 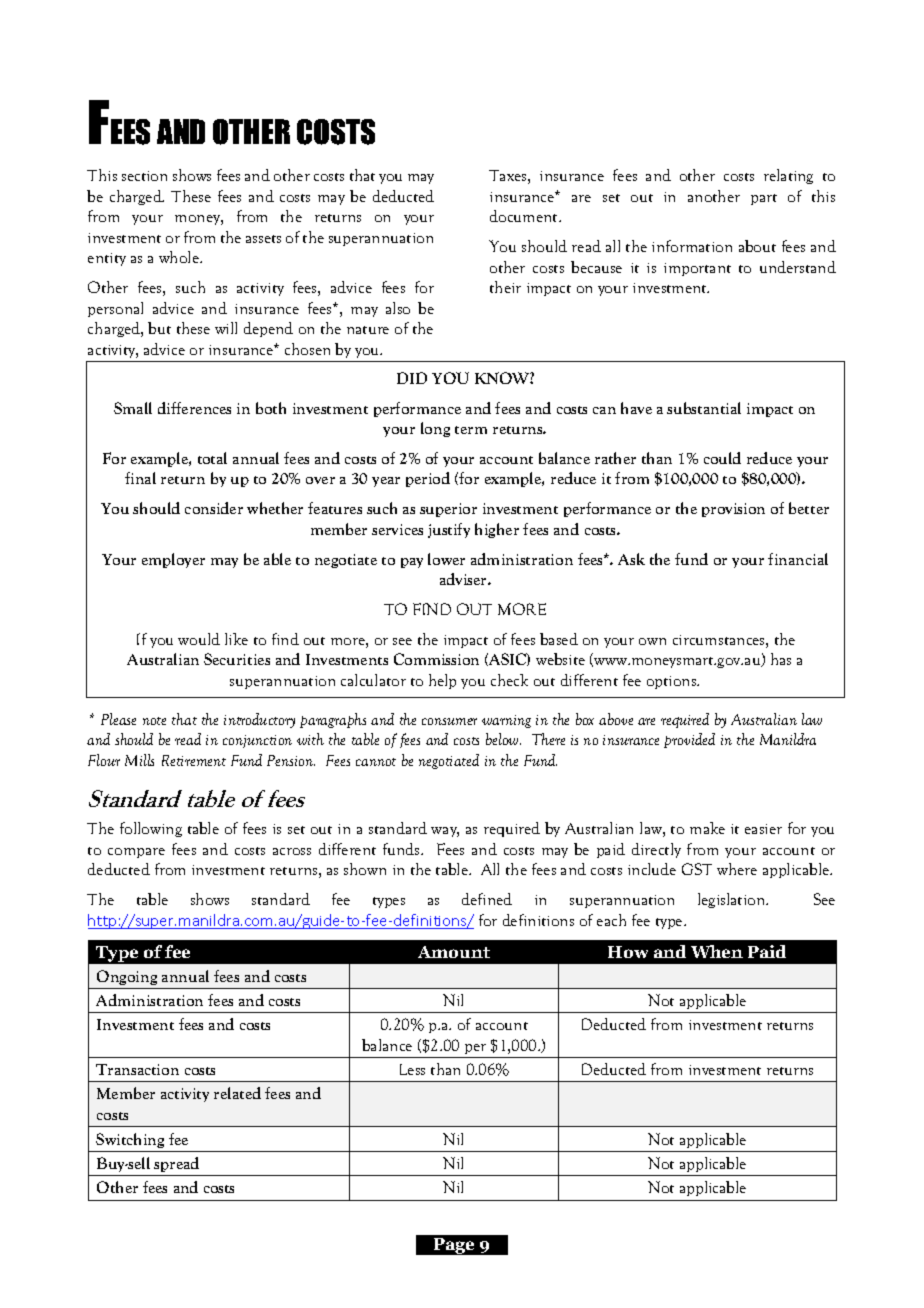 What do you see at coordinates (151, 829) in the page?
I see `following` at bounding box center [151, 829].
